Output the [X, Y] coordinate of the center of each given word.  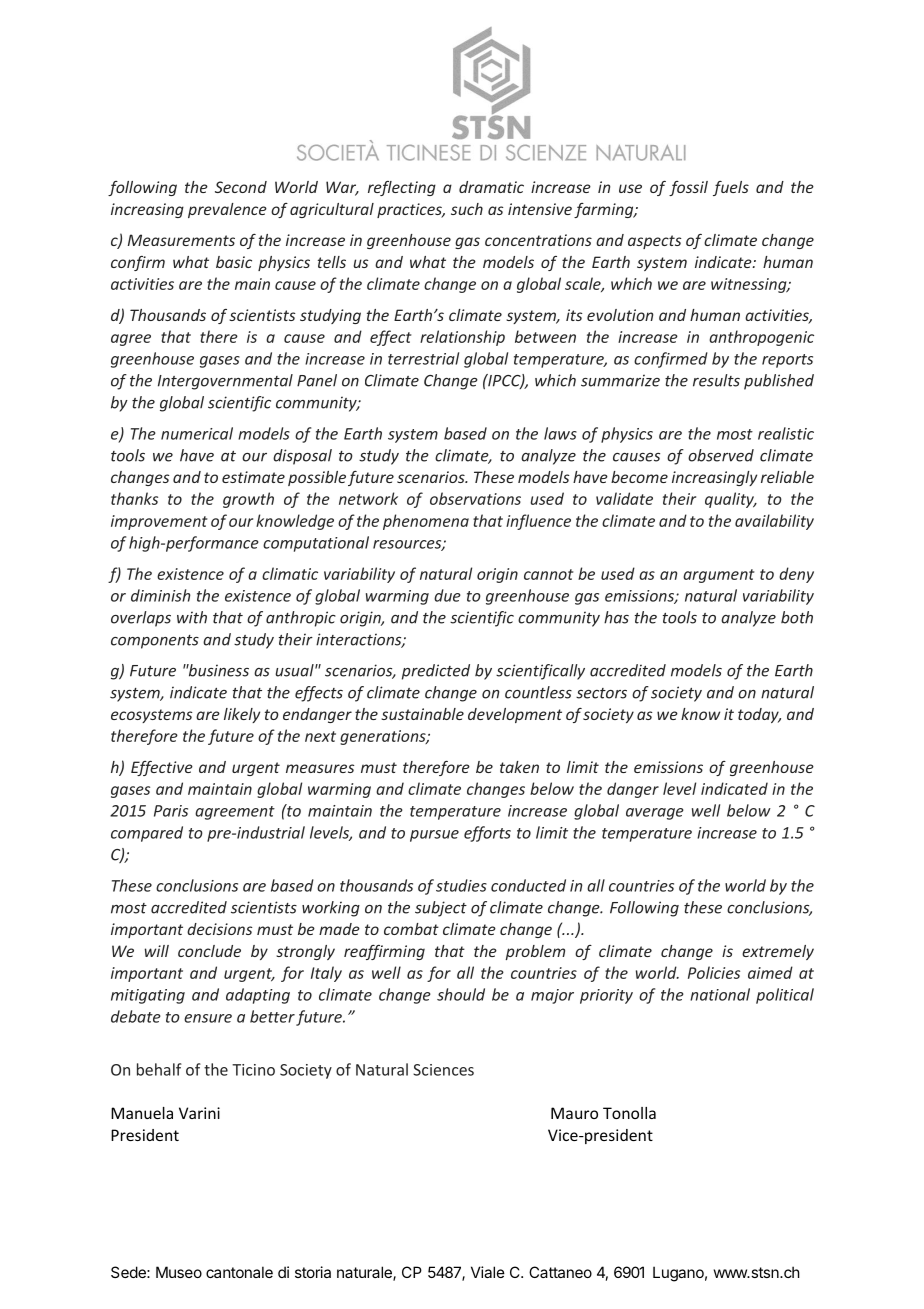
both [797, 617]
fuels [731, 188]
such [467, 209]
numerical [197, 433]
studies [461, 885]
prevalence [227, 210]
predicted [436, 672]
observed [721, 455]
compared [147, 834]
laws [560, 433]
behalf [159, 1069]
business [217, 670]
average [655, 814]
